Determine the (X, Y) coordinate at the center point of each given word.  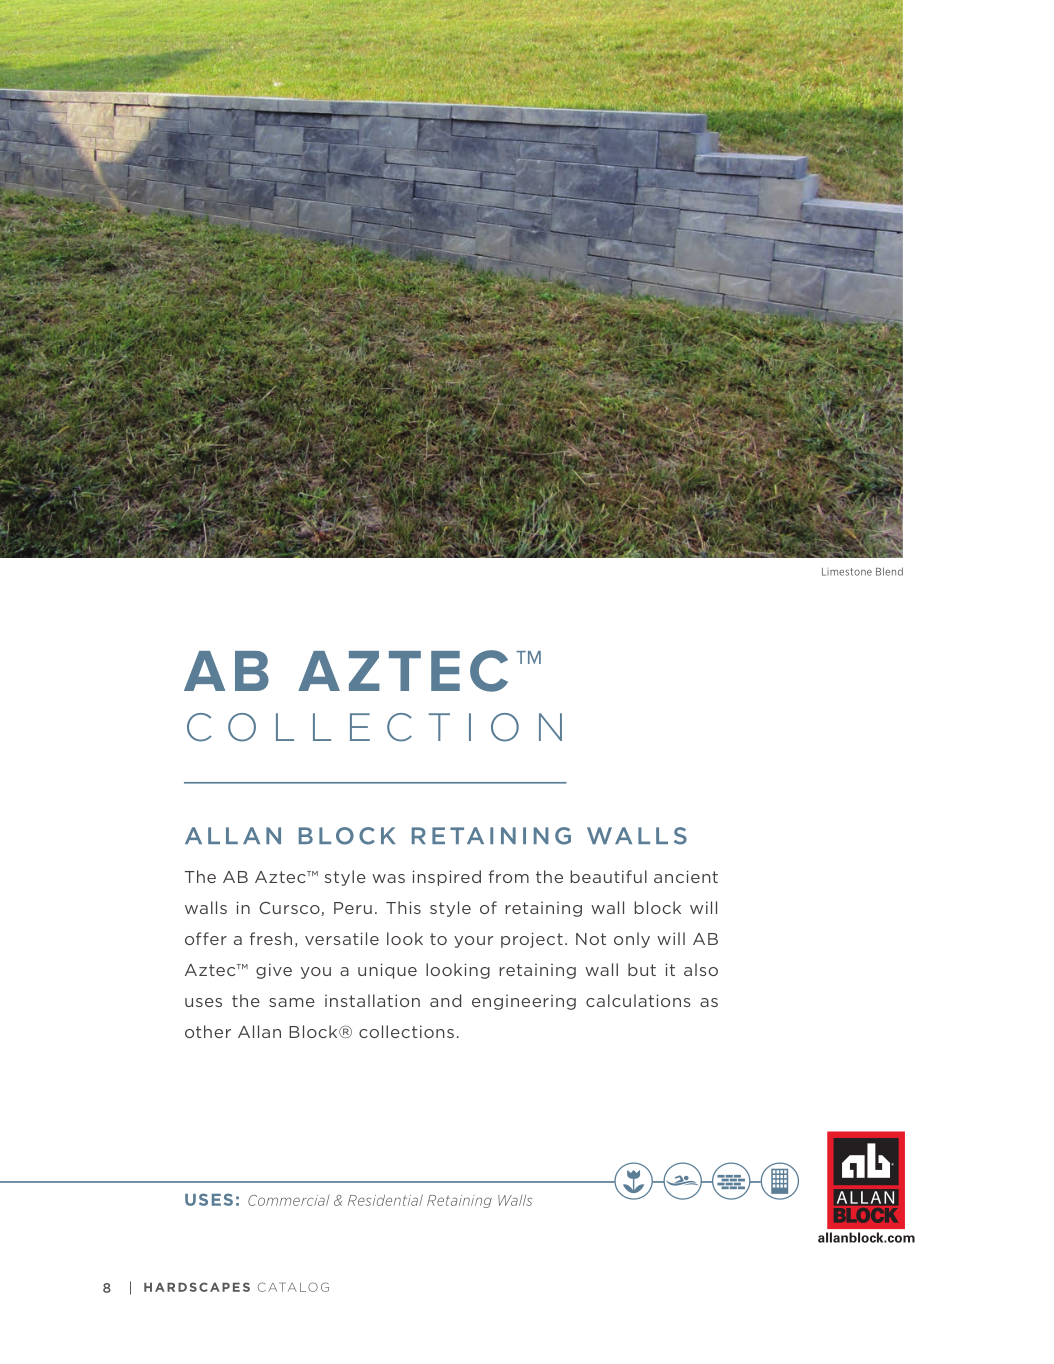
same (292, 1002)
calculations (638, 1000)
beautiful (608, 876)
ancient (686, 876)
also (701, 969)
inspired (447, 878)
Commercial (289, 1200)
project (532, 940)
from (509, 876)
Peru (353, 908)
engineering (524, 1002)
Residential (385, 1200)
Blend (889, 571)
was (388, 878)
